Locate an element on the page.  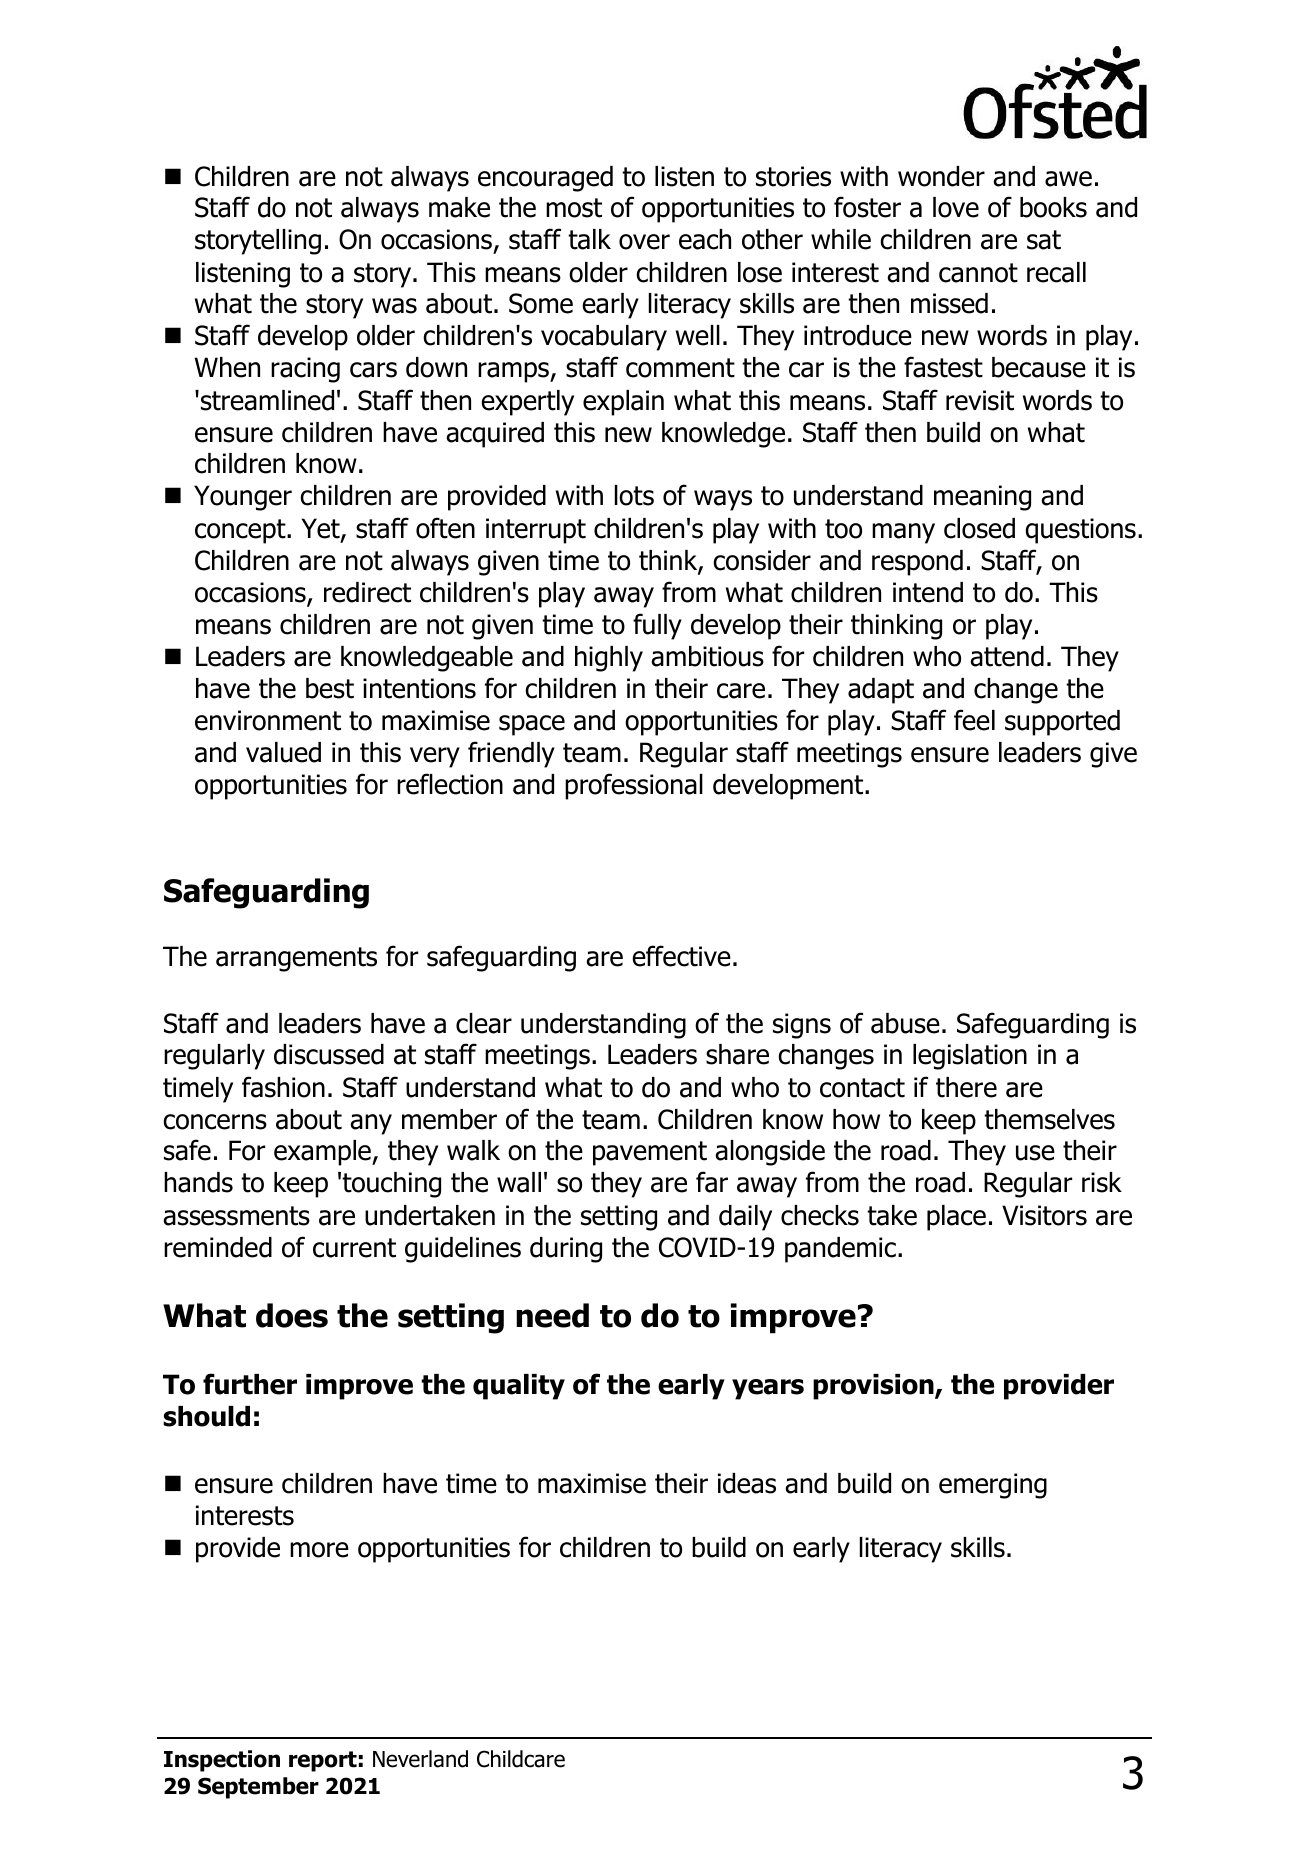
feel is located at coordinates (974, 720).
